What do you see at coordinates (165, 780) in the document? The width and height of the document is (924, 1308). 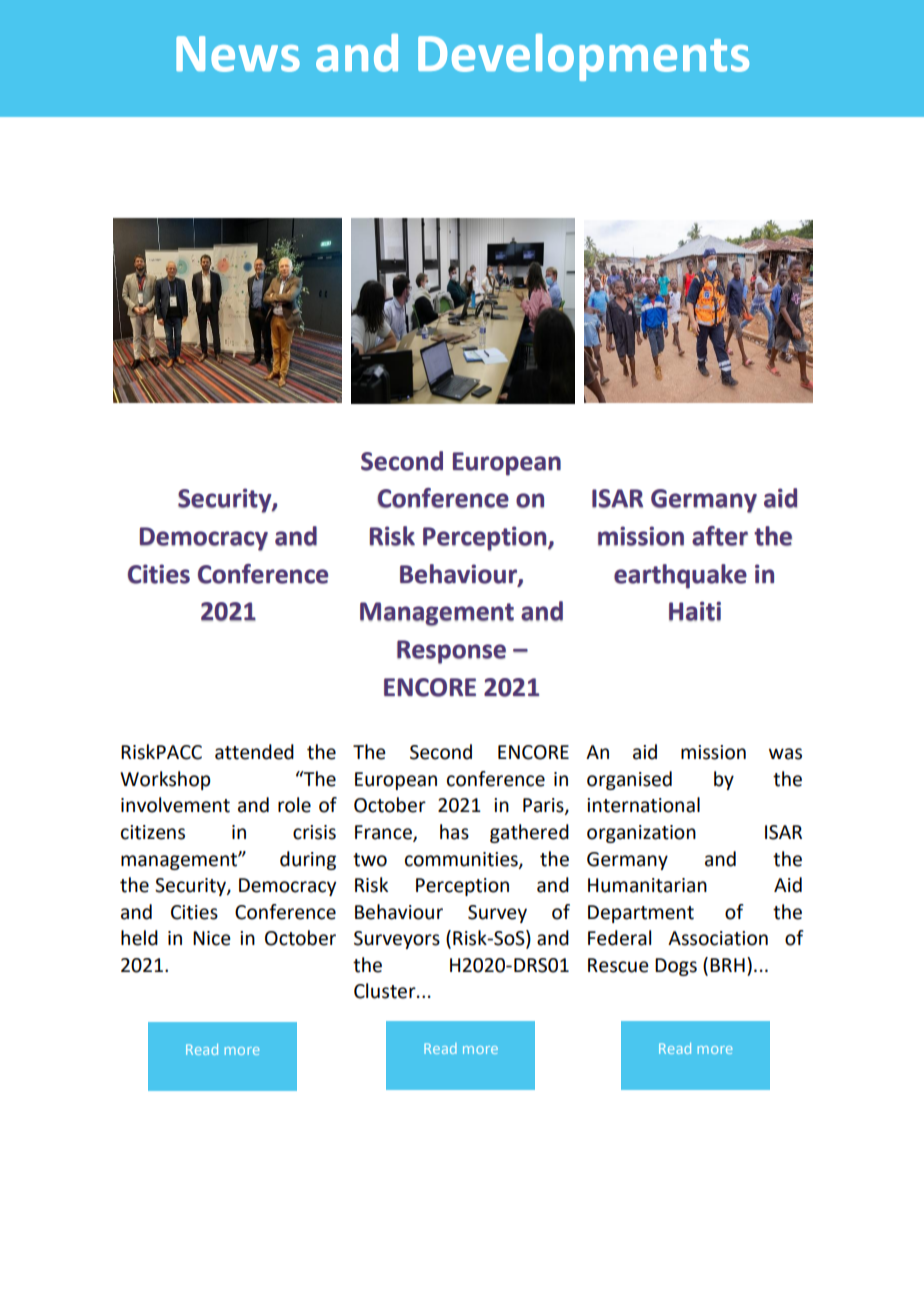 I see `Workshop` at bounding box center [165, 780].
